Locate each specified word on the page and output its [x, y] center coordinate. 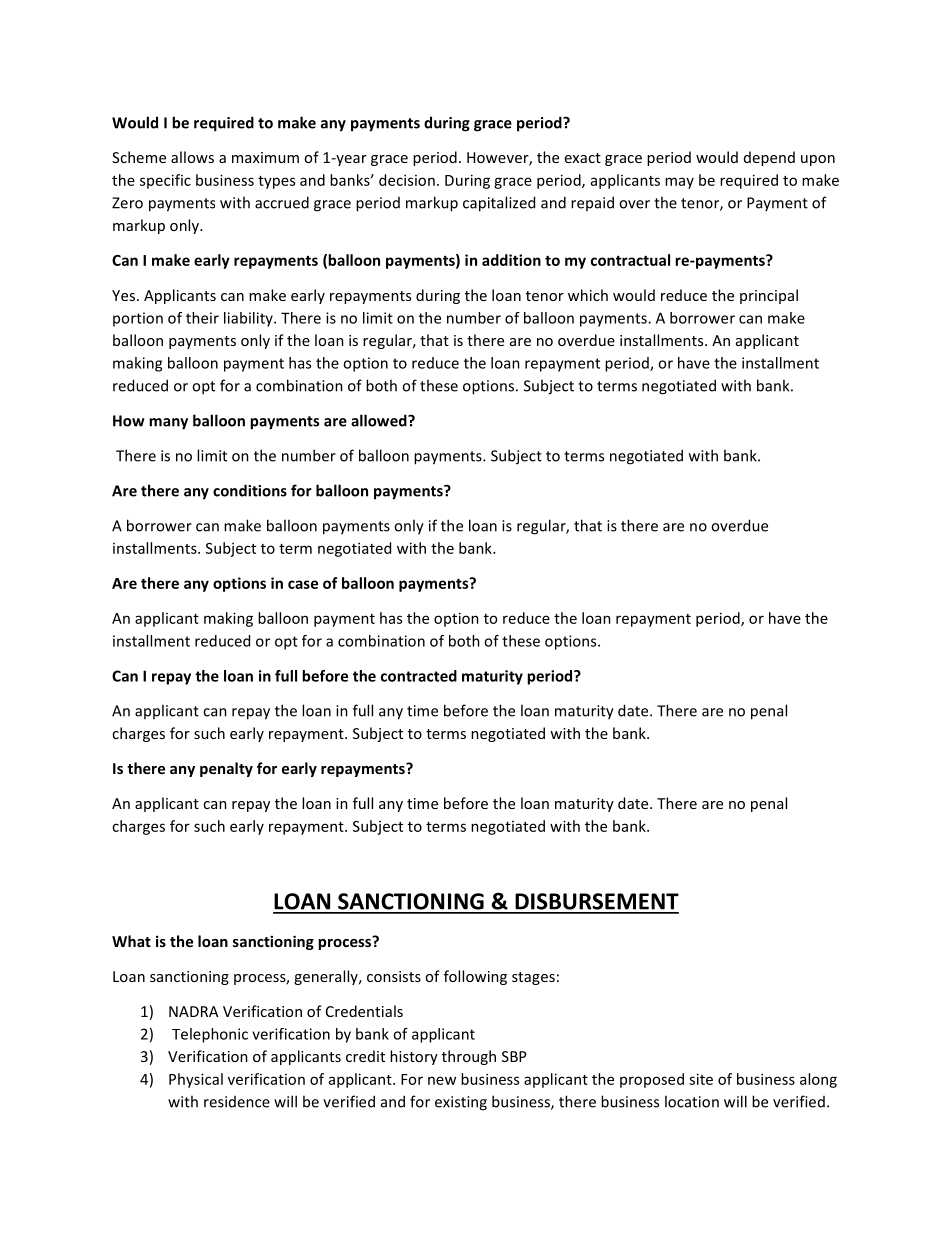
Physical [196, 1080]
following [475, 977]
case [303, 584]
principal [769, 296]
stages [533, 978]
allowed [380, 420]
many [168, 424]
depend [769, 158]
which [588, 295]
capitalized [499, 204]
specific [165, 181]
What [131, 941]
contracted [419, 676]
